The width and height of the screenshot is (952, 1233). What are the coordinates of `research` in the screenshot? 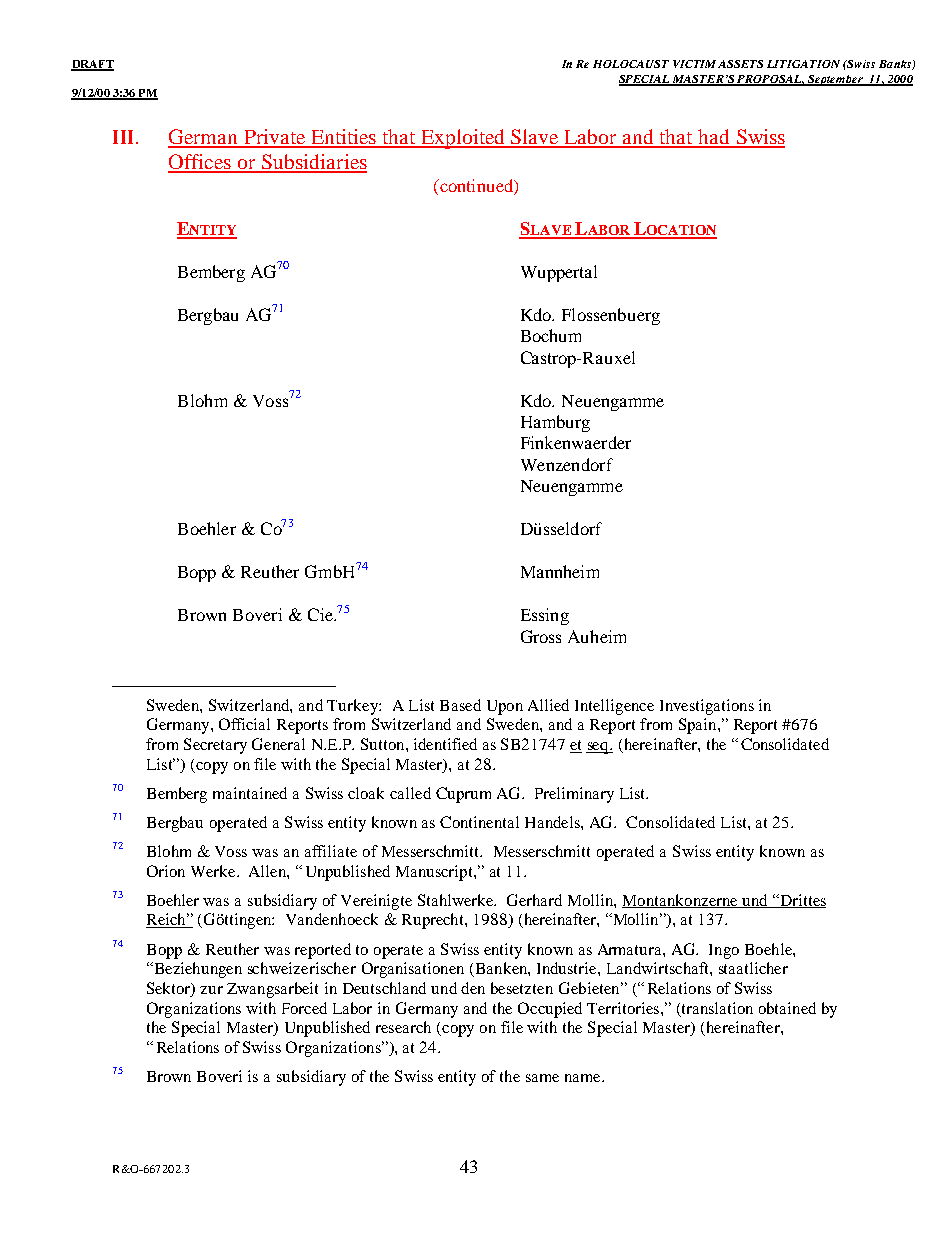 It's located at (403, 1027).
